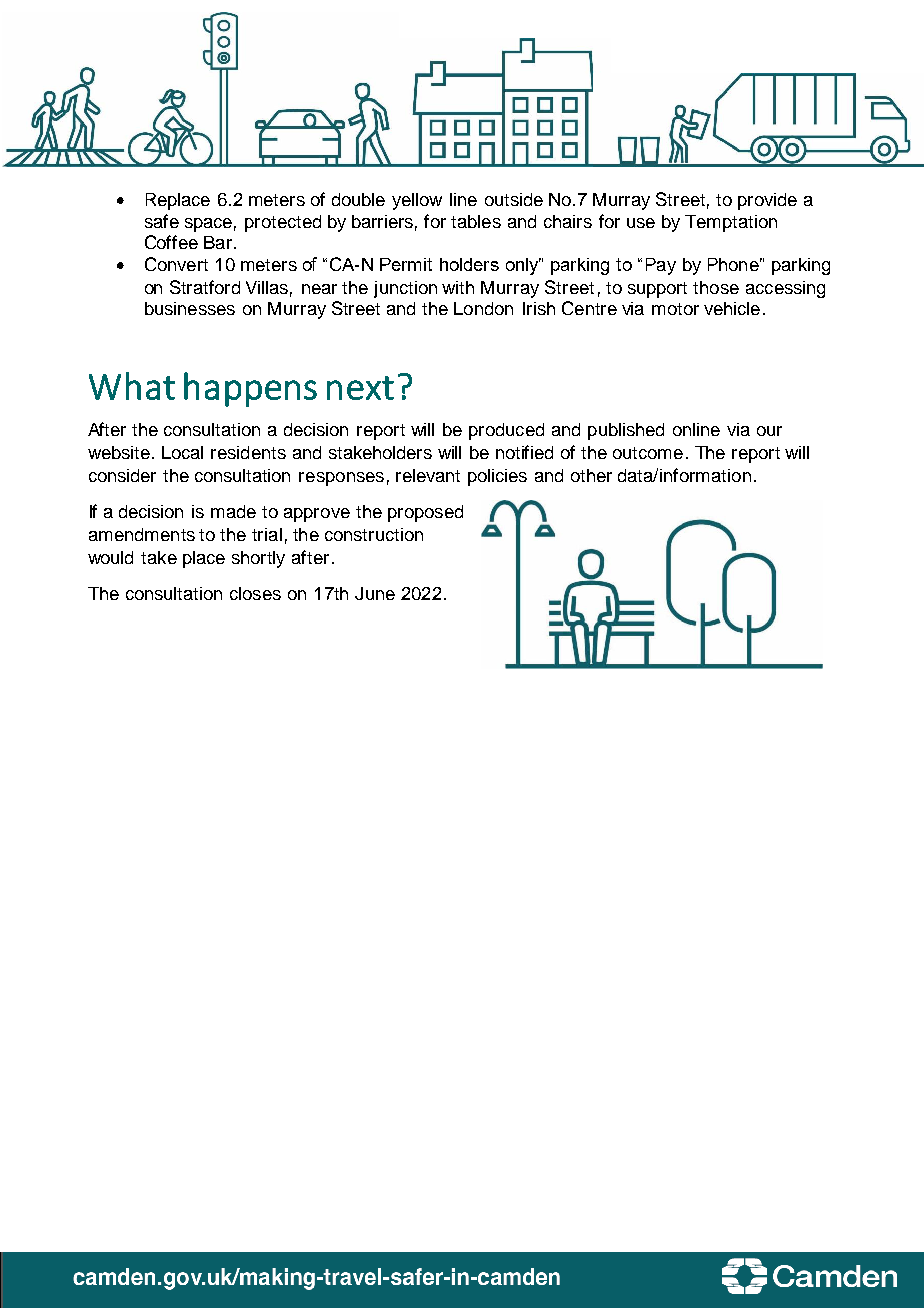 The width and height of the screenshot is (924, 1308). What do you see at coordinates (675, 309) in the screenshot?
I see `motor` at bounding box center [675, 309].
